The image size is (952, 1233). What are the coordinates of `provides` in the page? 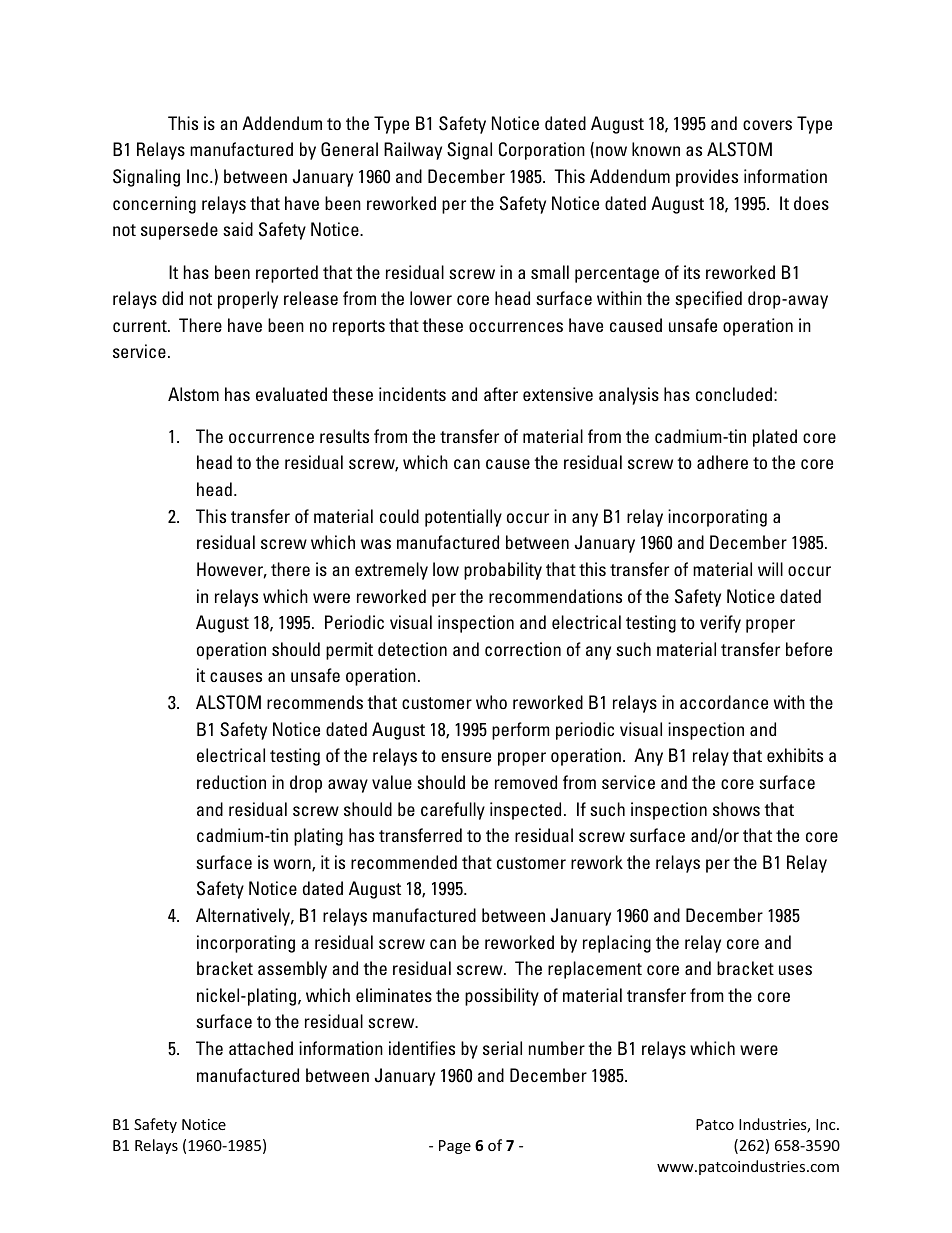 It's located at (707, 178).
